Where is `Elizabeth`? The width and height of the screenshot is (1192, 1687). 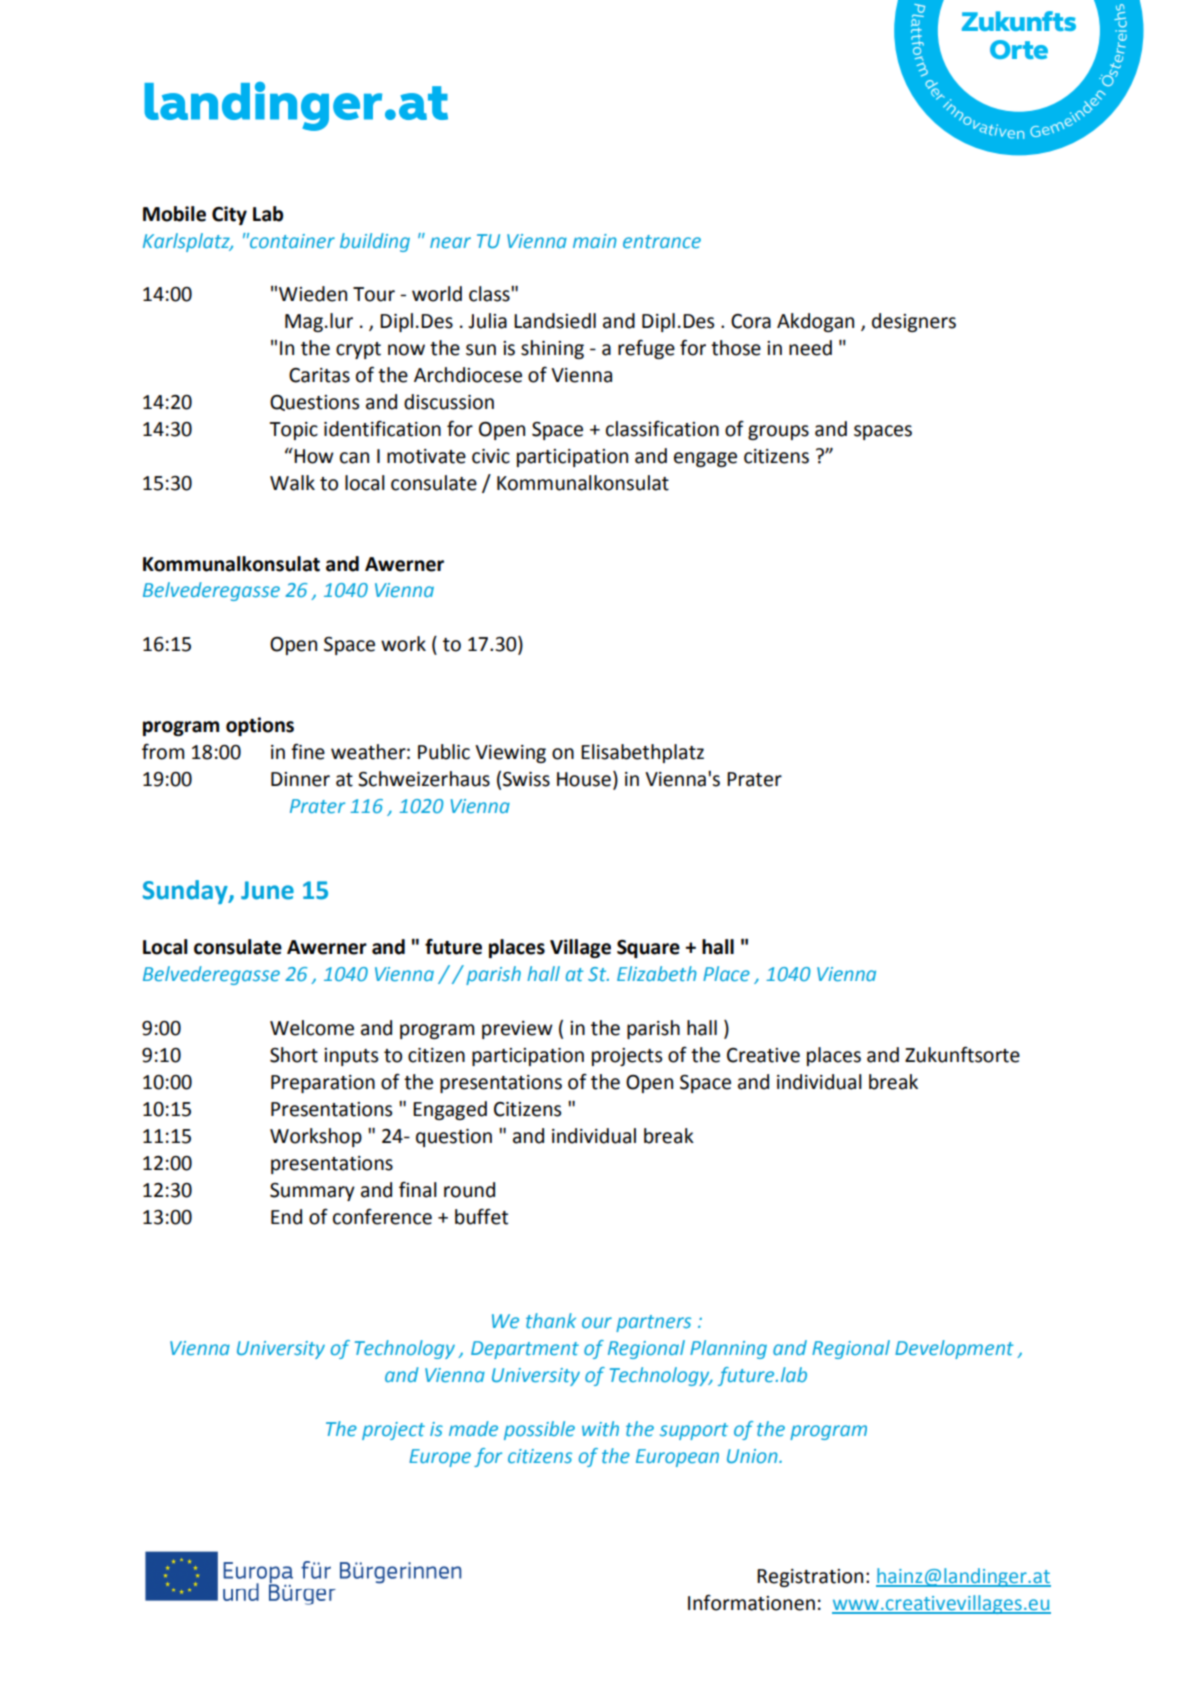
Elizabeth is located at coordinates (657, 973).
